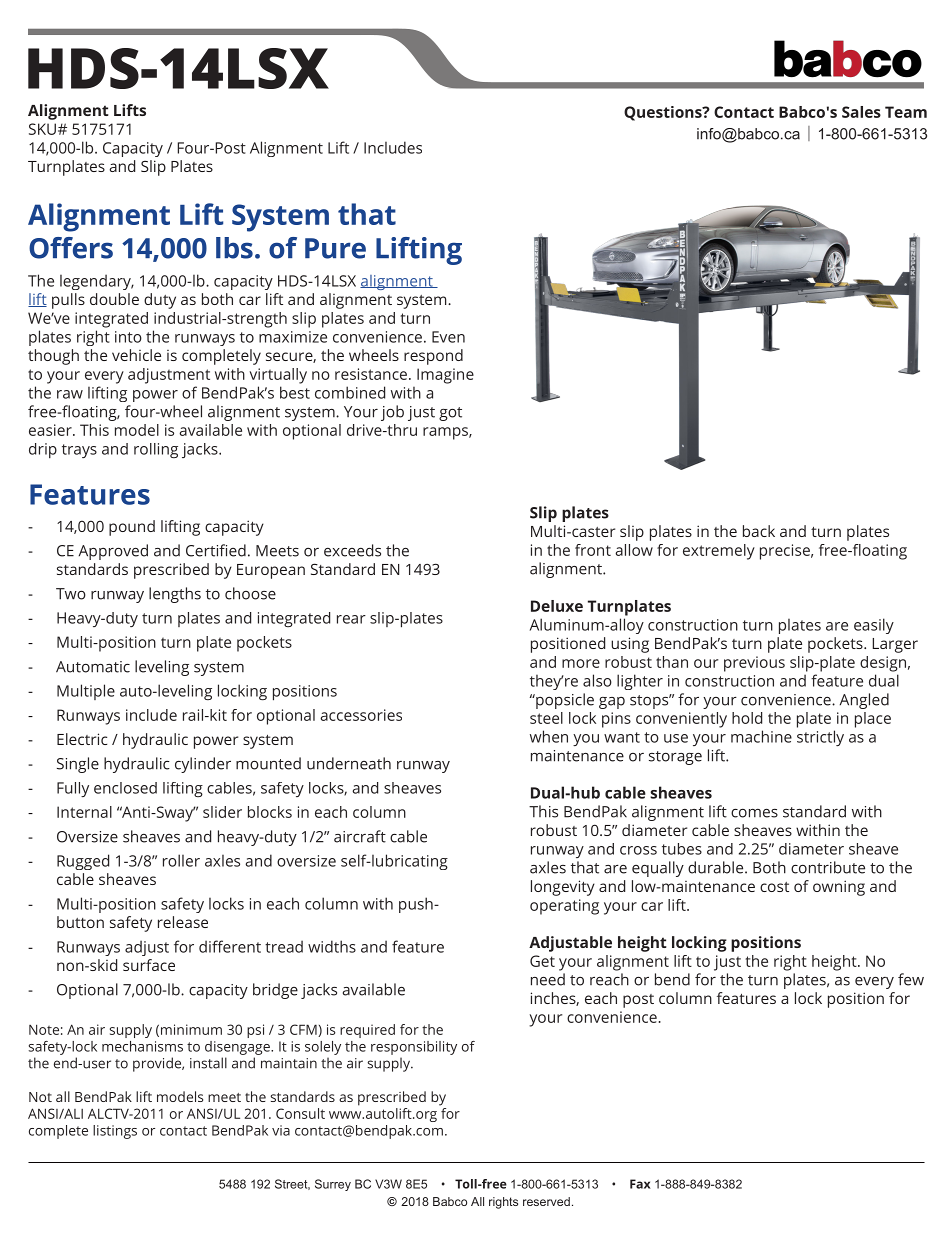  I want to click on owning, so click(839, 888).
